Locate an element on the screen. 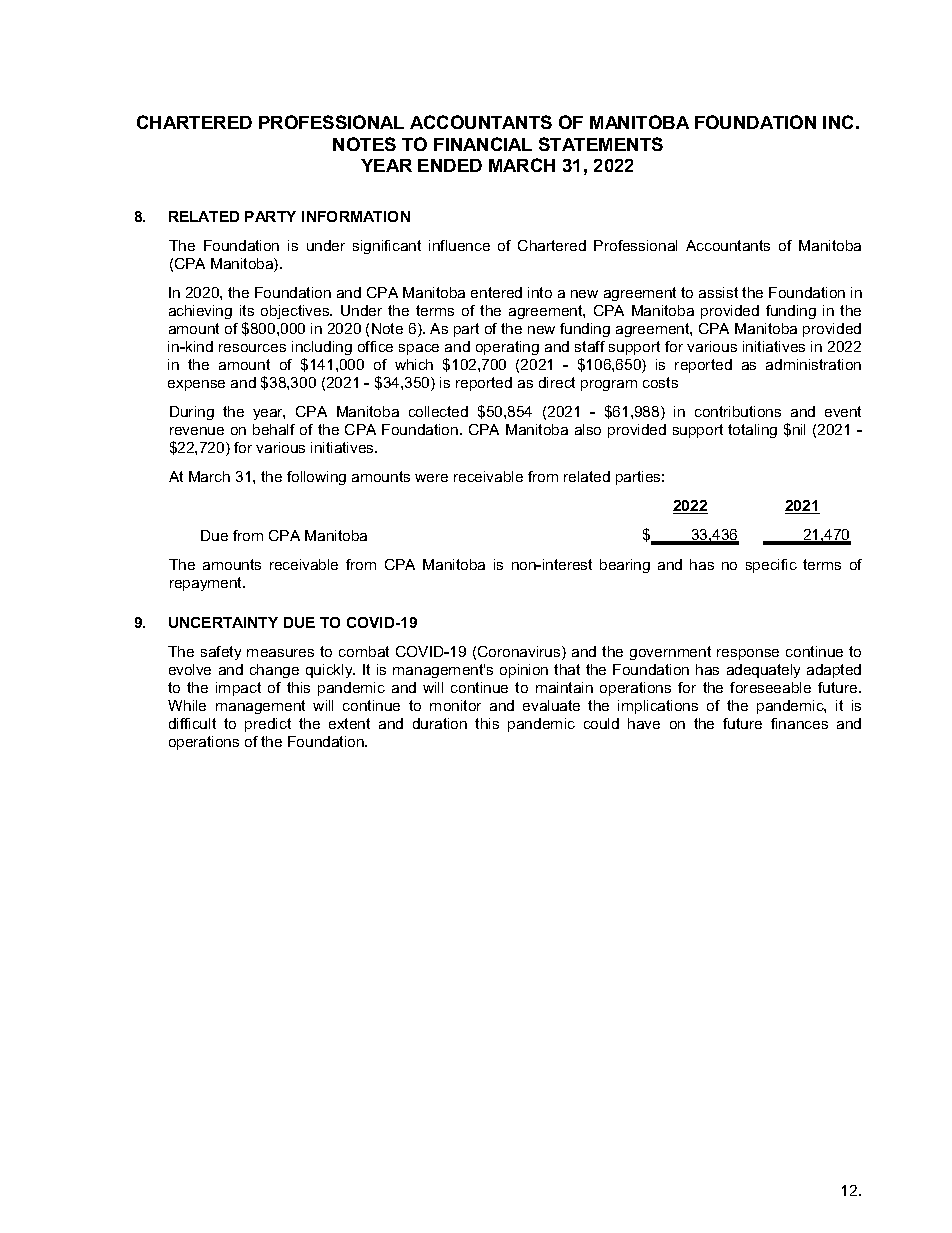 The width and height of the screenshot is (952, 1233). entered is located at coordinates (496, 292).
